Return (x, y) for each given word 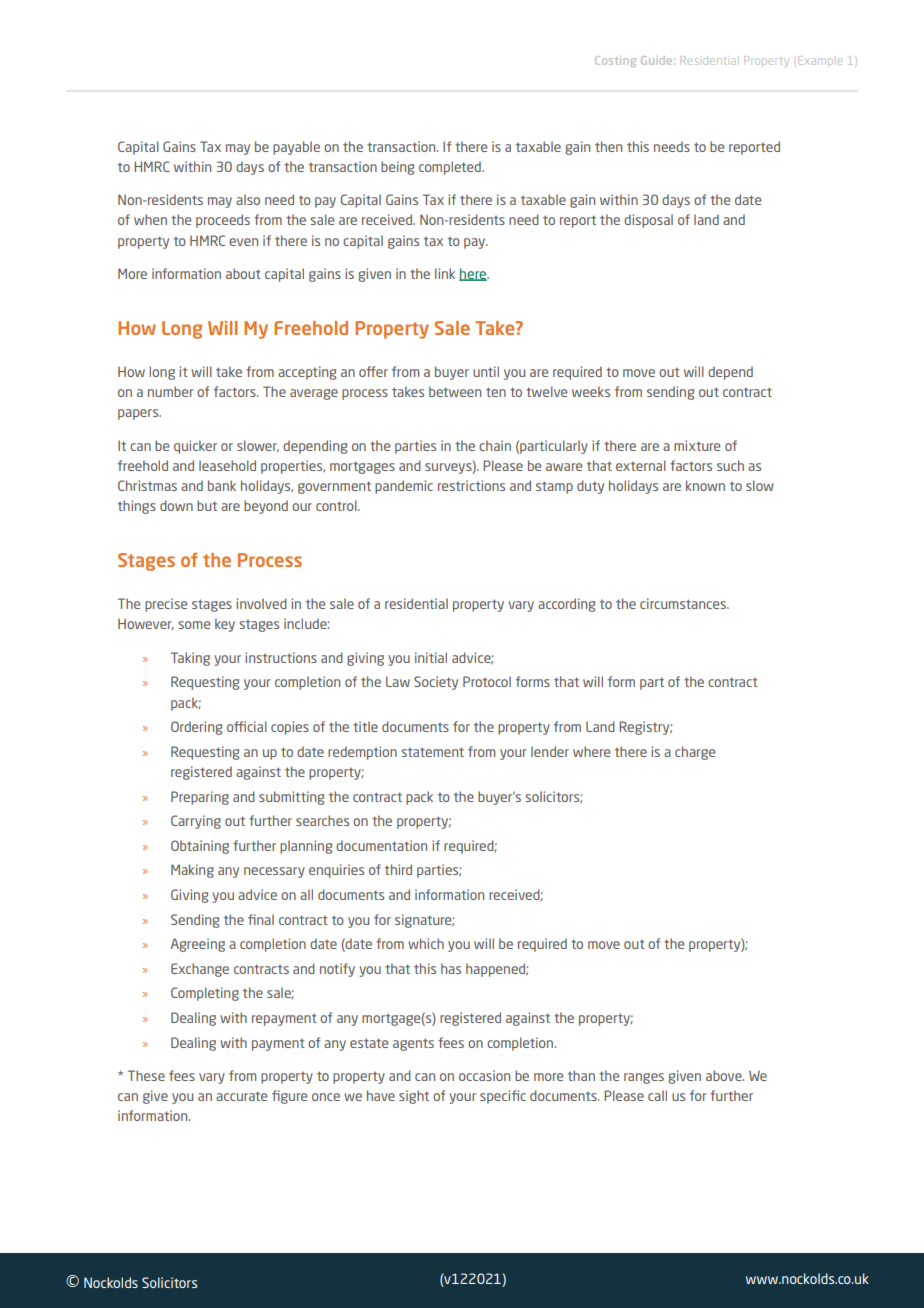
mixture (697, 445)
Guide (658, 60)
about (243, 273)
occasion (484, 1075)
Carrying (196, 822)
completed (451, 168)
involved (261, 603)
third (398, 869)
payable (296, 148)
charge (695, 753)
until (486, 371)
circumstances (684, 603)
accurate (241, 1096)
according (566, 605)
